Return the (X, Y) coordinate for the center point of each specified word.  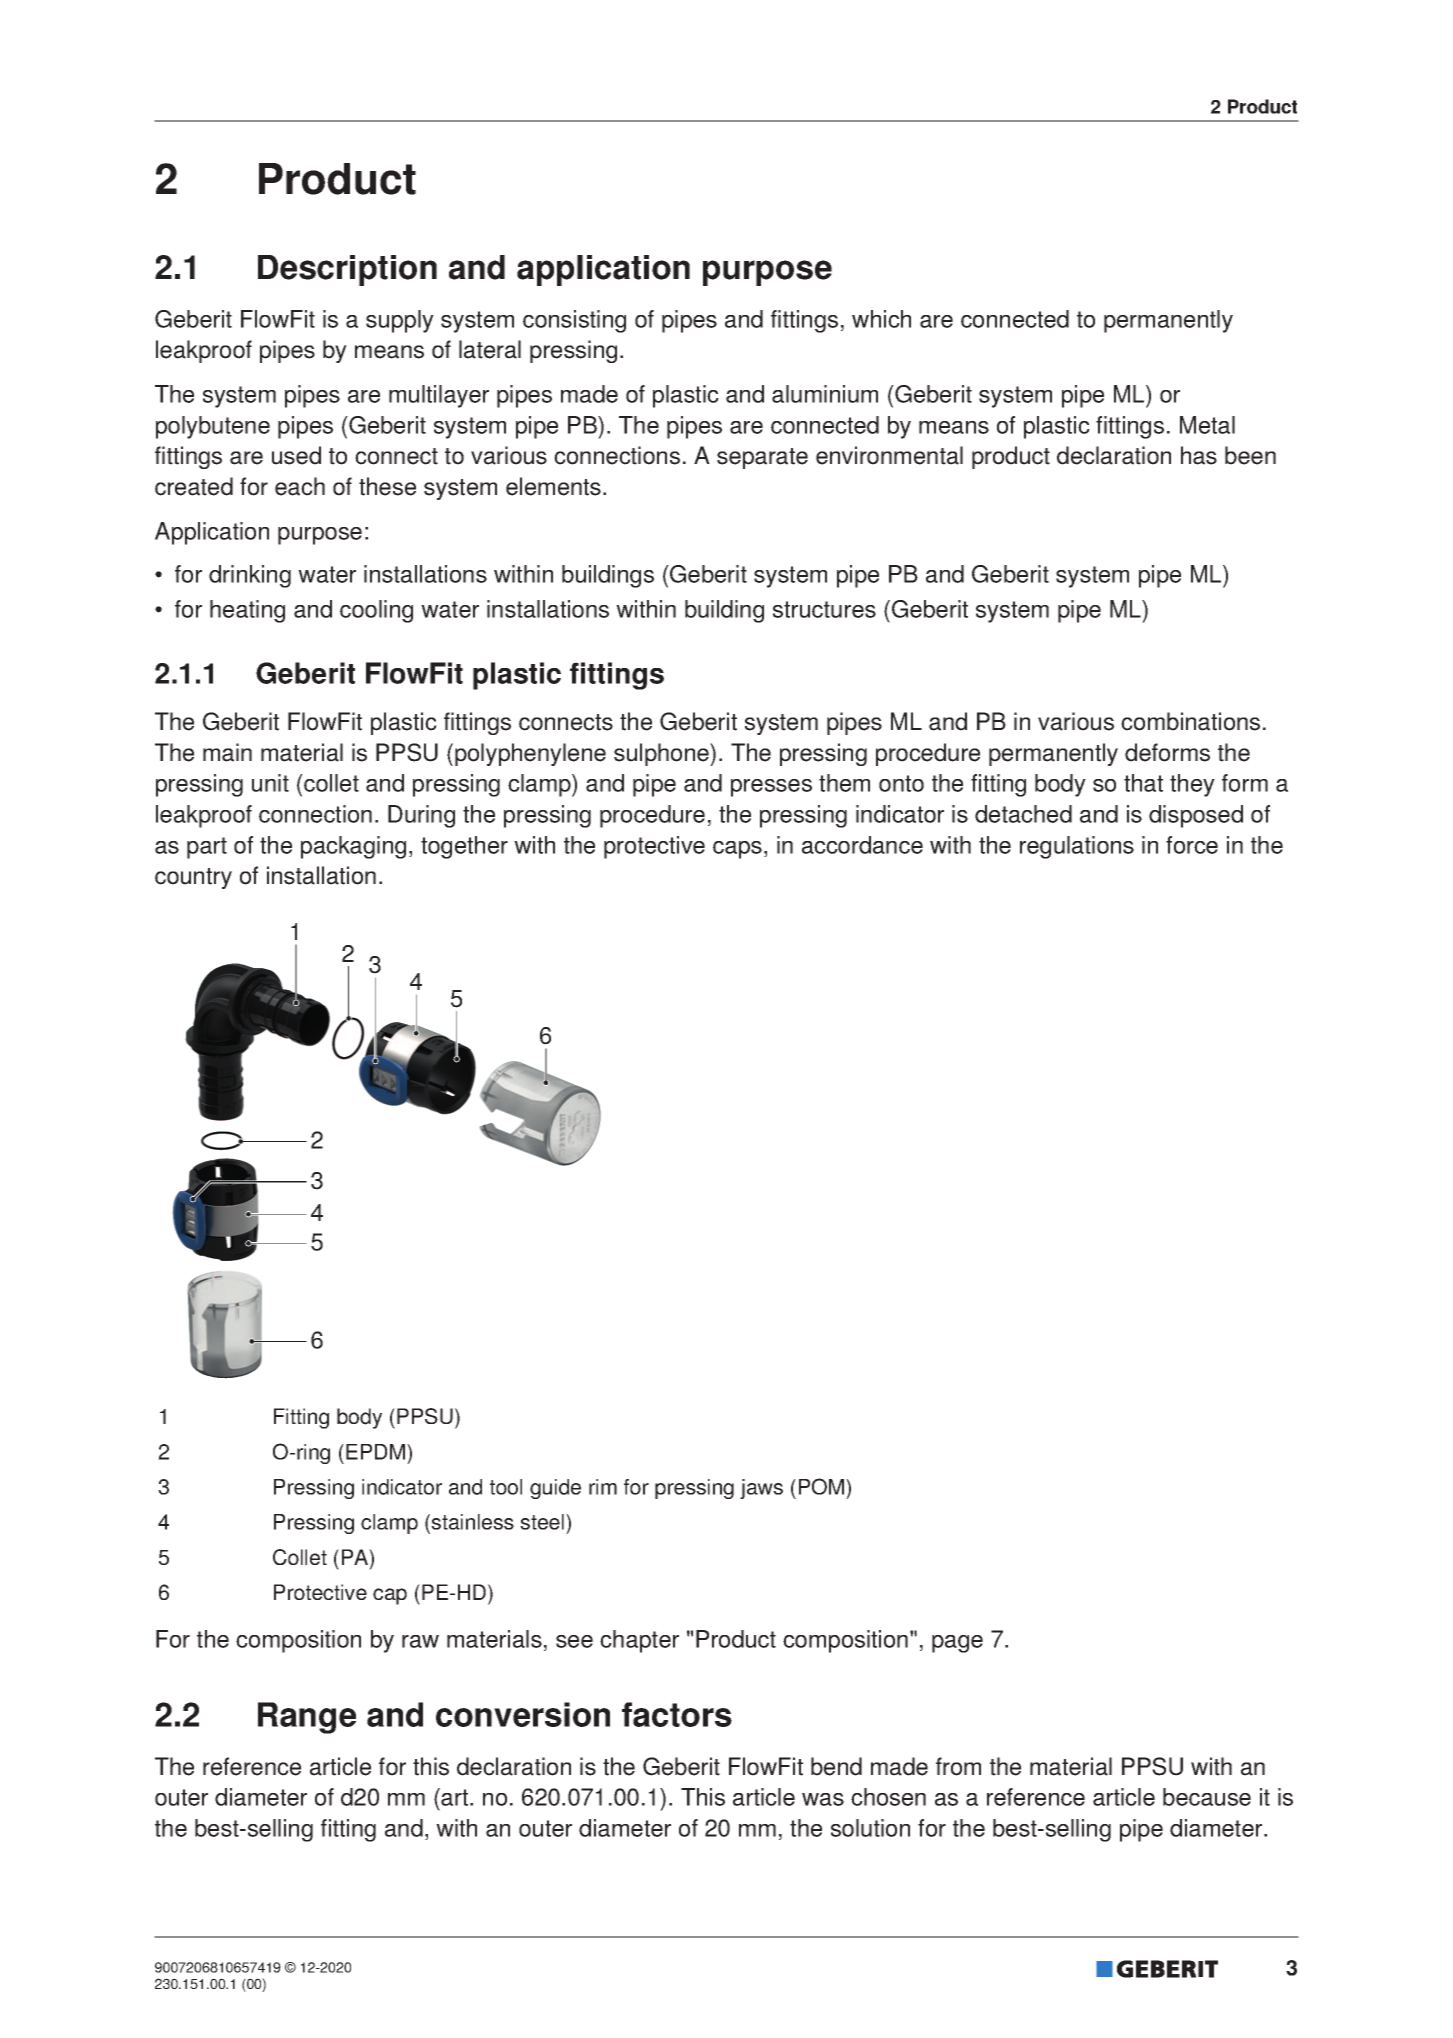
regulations (1077, 847)
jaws (761, 1489)
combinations (1190, 721)
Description (347, 270)
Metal (1207, 425)
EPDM (375, 1452)
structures (824, 609)
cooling (376, 611)
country (193, 878)
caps (737, 850)
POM (823, 1486)
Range (307, 1718)
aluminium (825, 394)
